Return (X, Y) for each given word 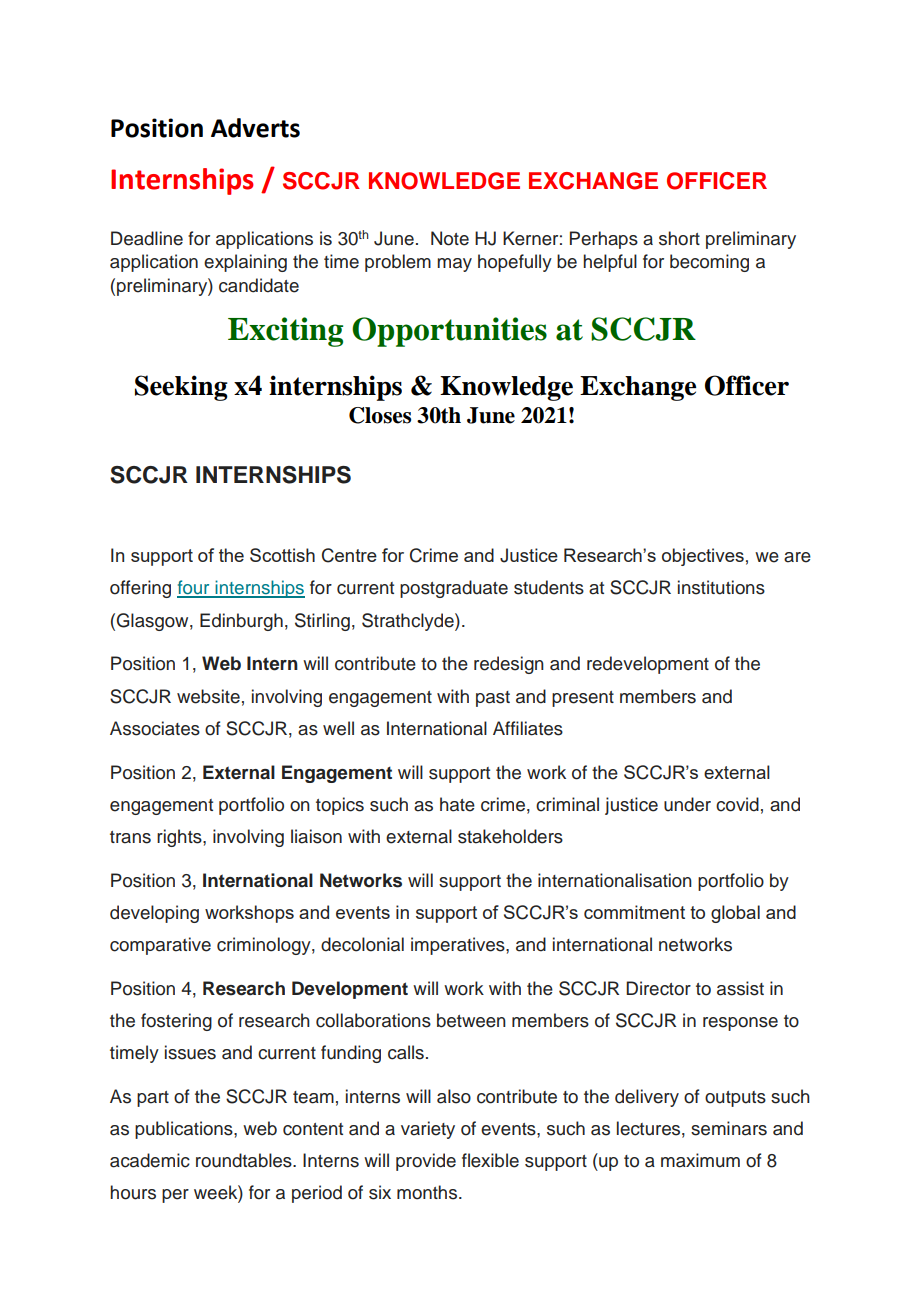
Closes (380, 415)
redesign (509, 665)
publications (185, 1130)
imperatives (459, 946)
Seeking (181, 388)
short (679, 238)
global (735, 914)
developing (154, 914)
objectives (703, 557)
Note (450, 238)
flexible (490, 1160)
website (208, 696)
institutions (721, 587)
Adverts (255, 128)
